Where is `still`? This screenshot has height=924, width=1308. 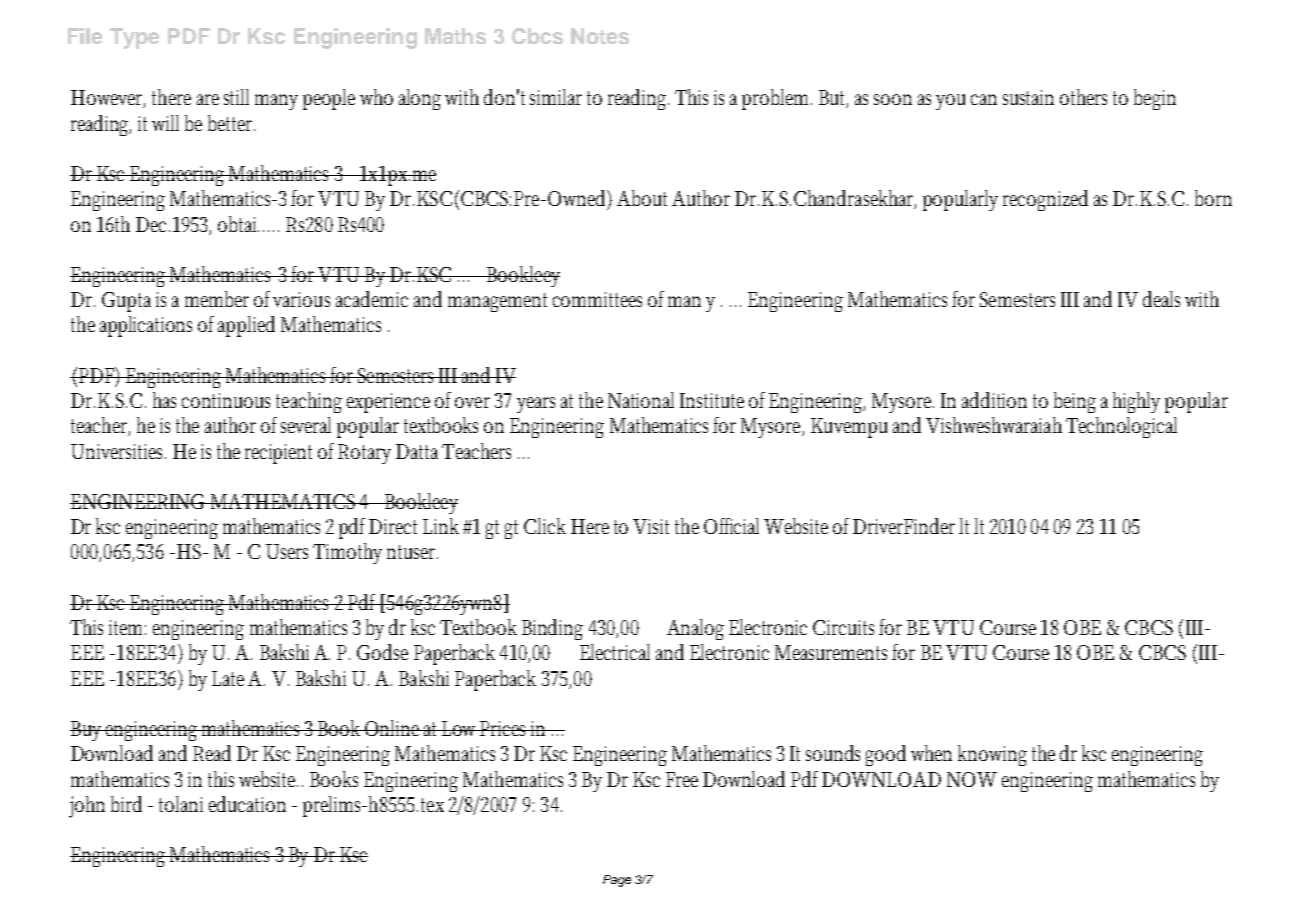 still is located at coordinates (236, 97).
